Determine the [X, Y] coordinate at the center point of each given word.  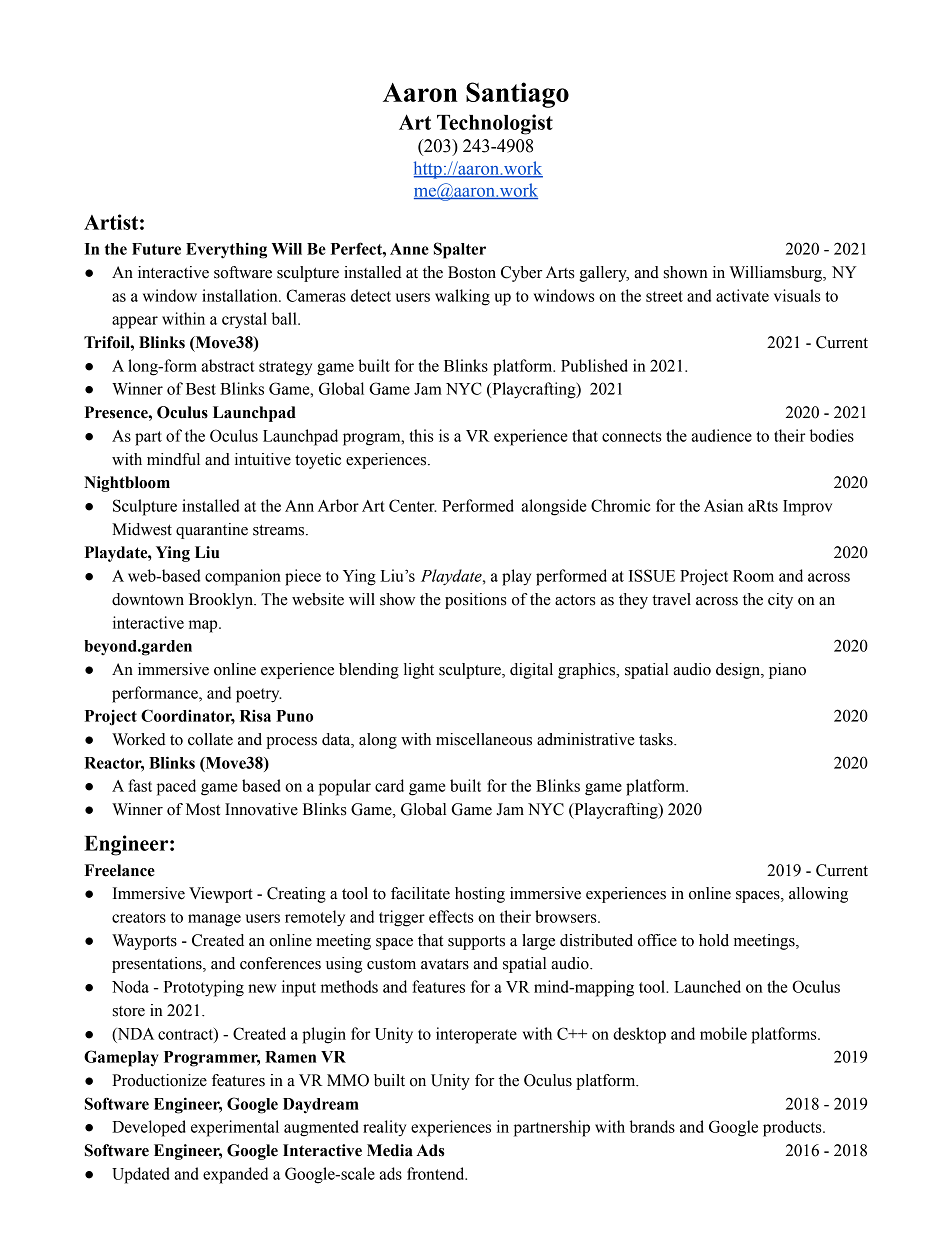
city [780, 601]
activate [742, 295]
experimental [235, 1128]
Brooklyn [222, 601]
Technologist [495, 124]
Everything [226, 250]
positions [475, 601]
